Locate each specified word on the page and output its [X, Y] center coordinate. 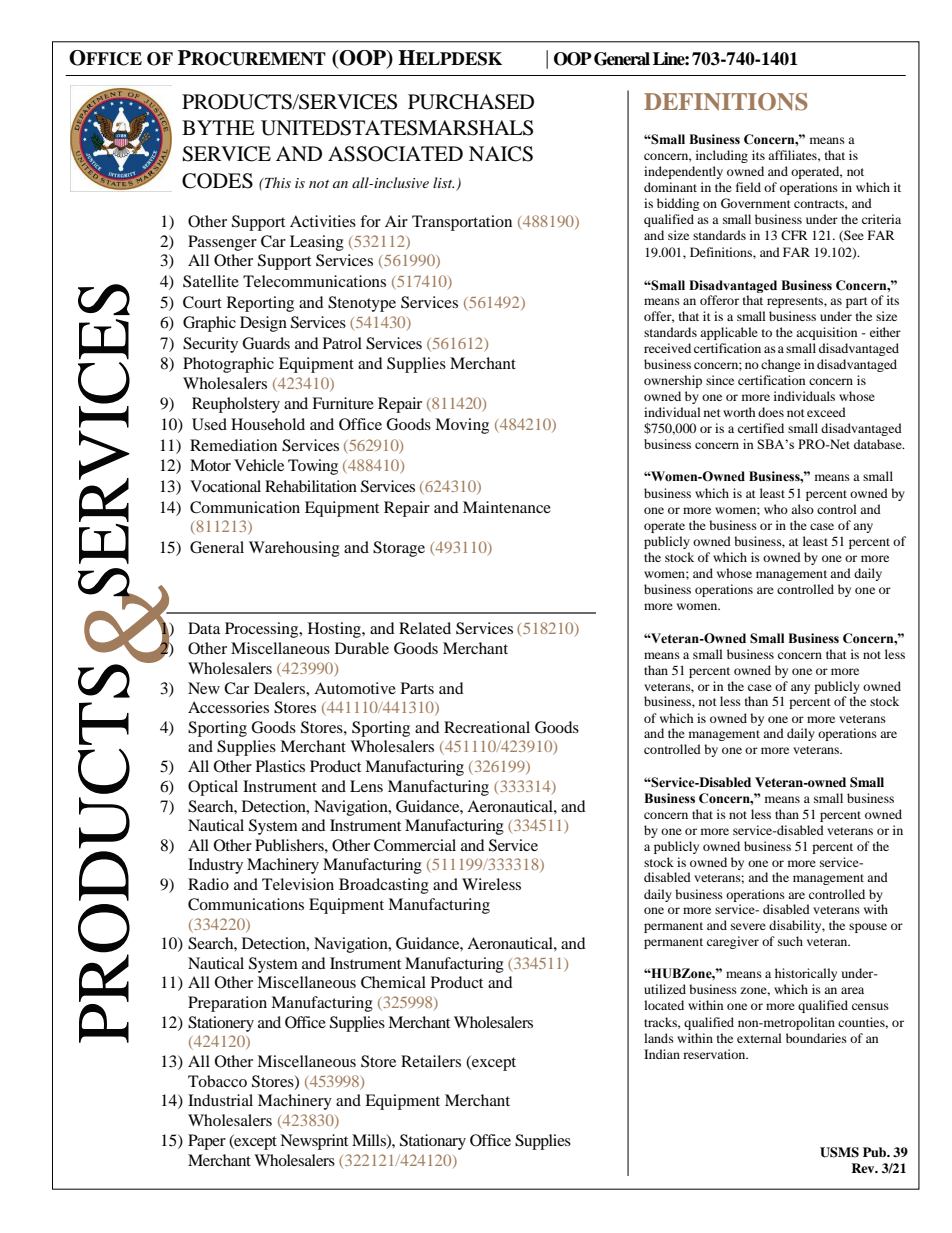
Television [298, 884]
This [277, 182]
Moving [462, 426]
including [722, 156]
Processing [263, 630]
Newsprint [314, 1142]
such [790, 941]
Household [268, 424]
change [781, 365]
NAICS [501, 154]
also [802, 509]
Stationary [433, 1142]
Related [425, 628]
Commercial [415, 845]
